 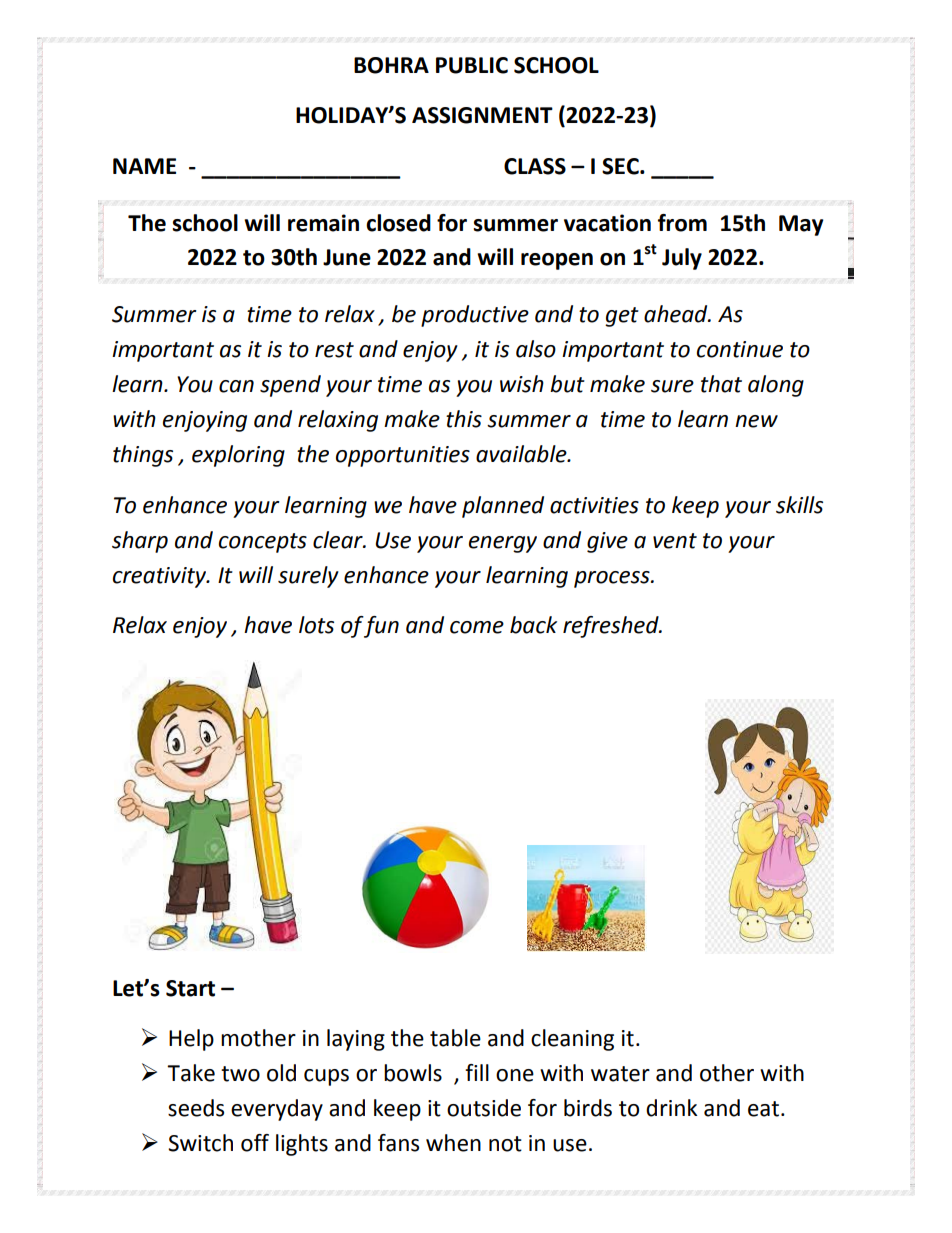 I want to click on drink, so click(x=671, y=1108).
